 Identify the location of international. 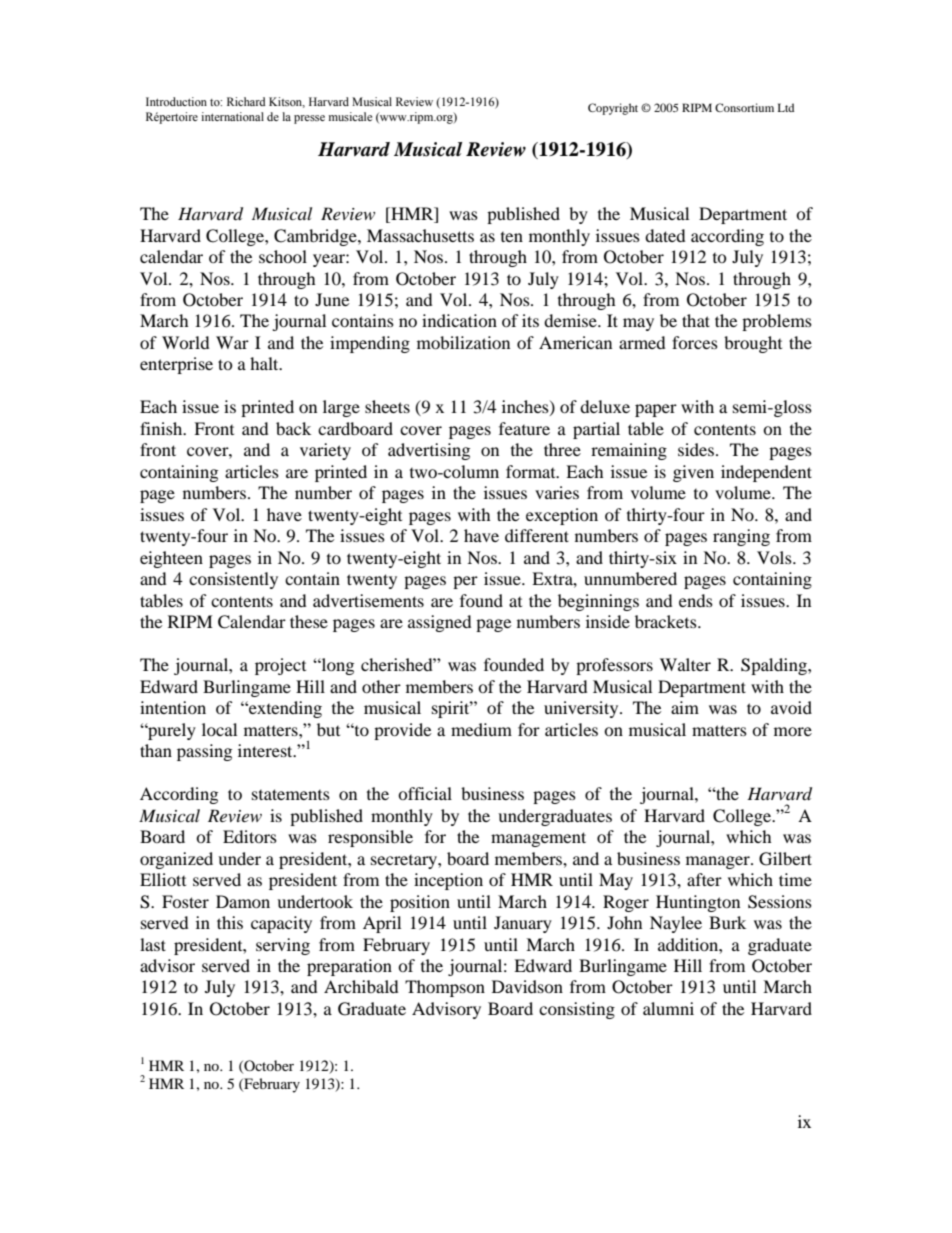
(232, 116).
